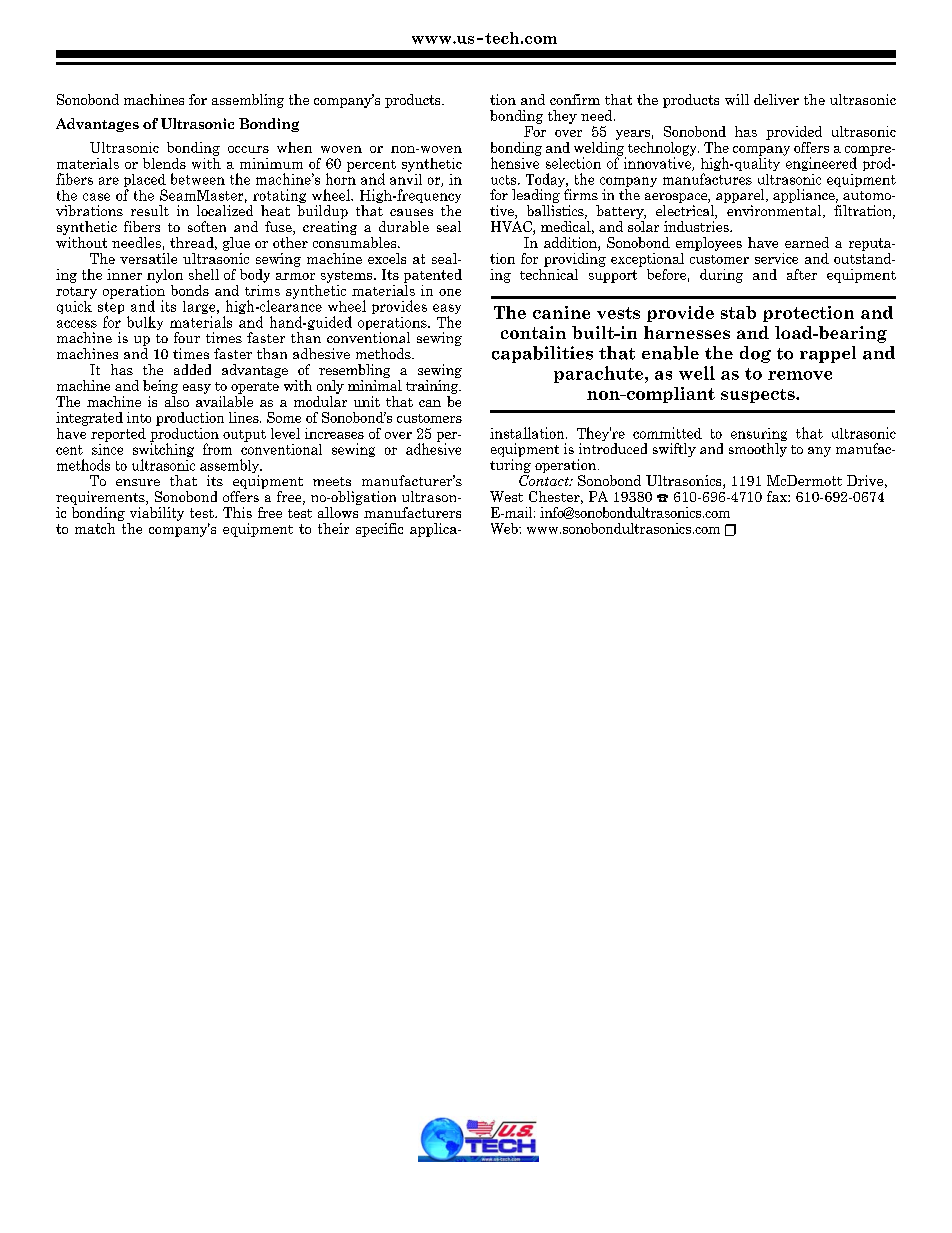  What do you see at coordinates (697, 373) in the image?
I see `well` at bounding box center [697, 373].
